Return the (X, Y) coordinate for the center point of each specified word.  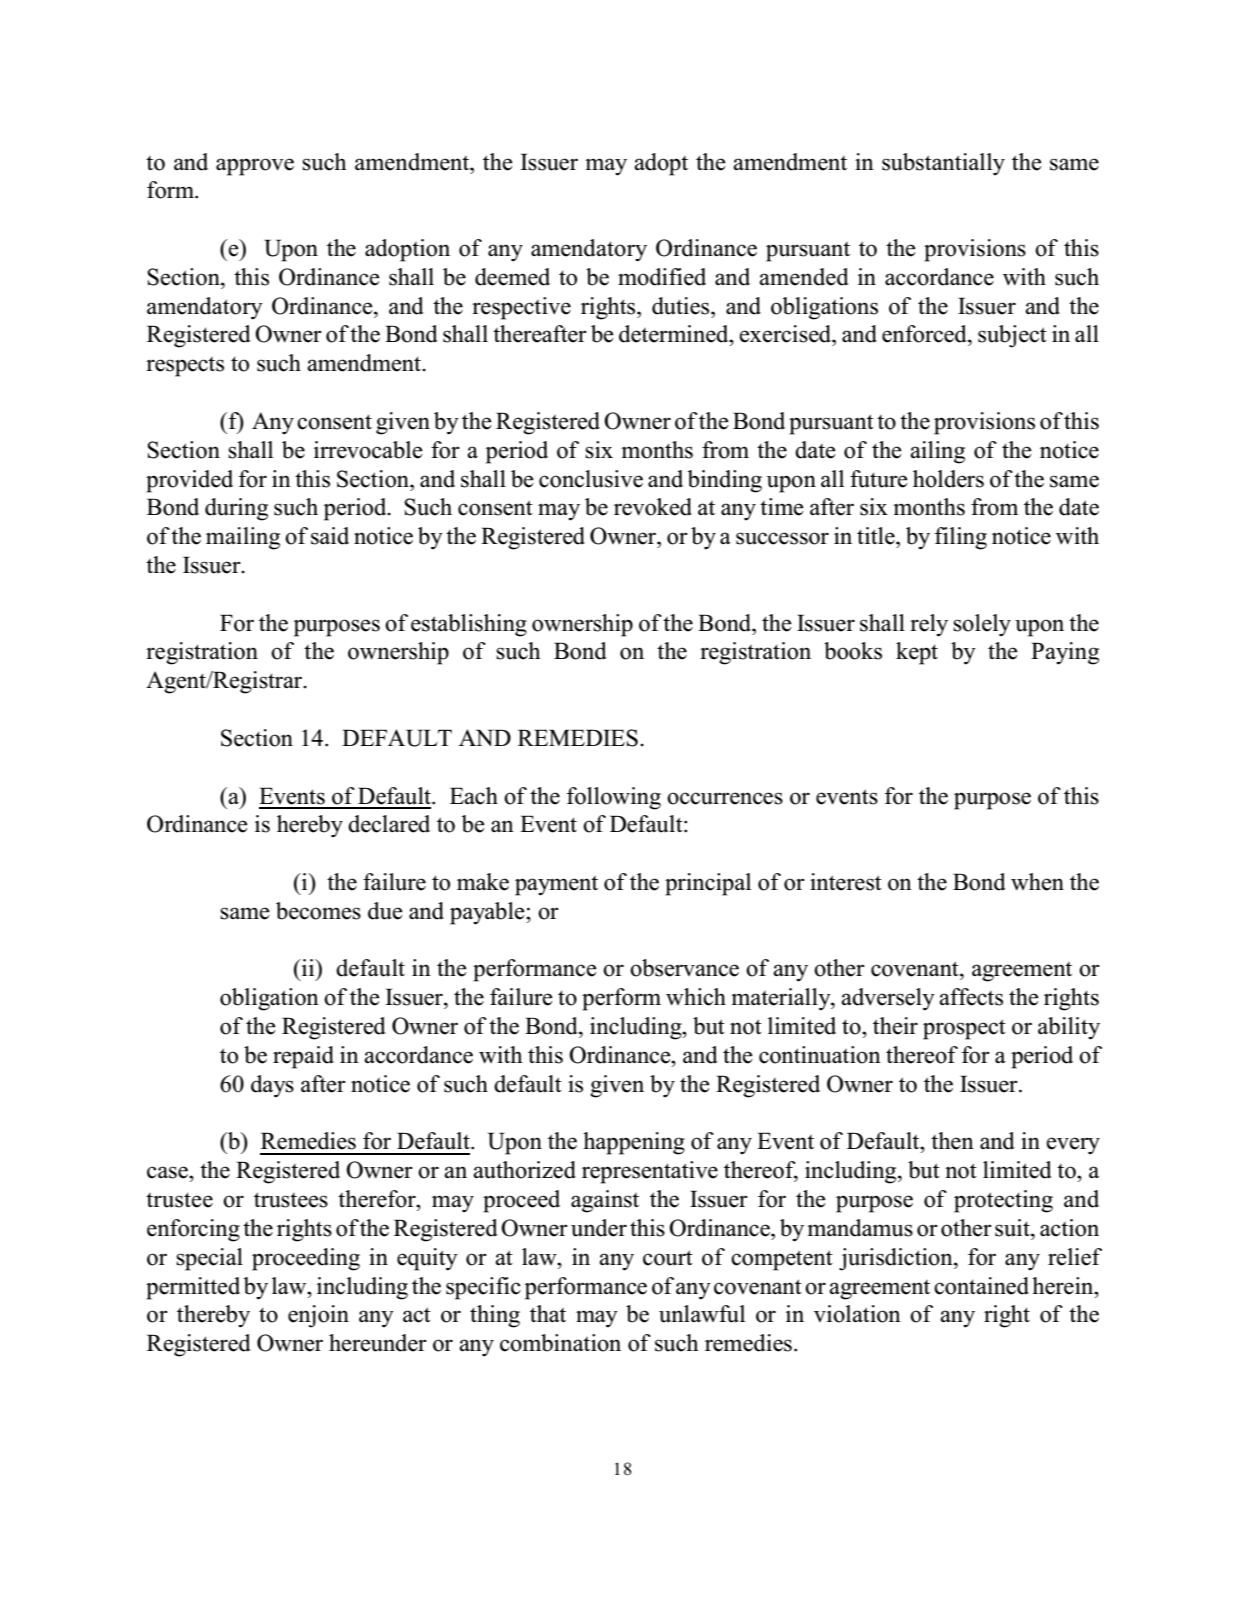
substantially (943, 164)
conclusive (591, 479)
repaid (303, 1057)
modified (662, 277)
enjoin (318, 1316)
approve (255, 167)
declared (389, 824)
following (614, 798)
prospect (964, 1029)
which (696, 997)
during (236, 509)
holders (948, 479)
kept (917, 653)
